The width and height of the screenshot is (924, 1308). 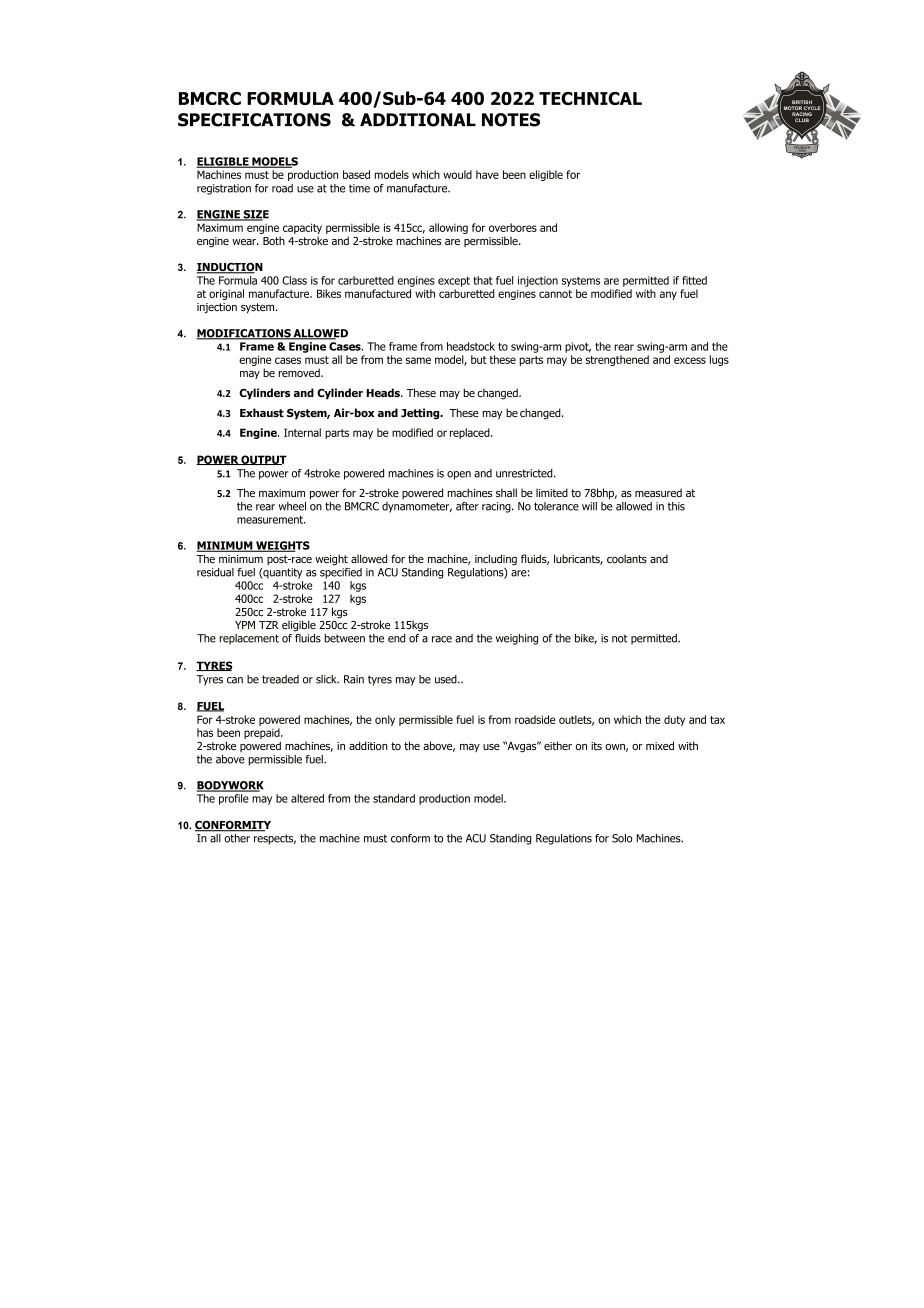 I want to click on other, so click(x=237, y=837).
